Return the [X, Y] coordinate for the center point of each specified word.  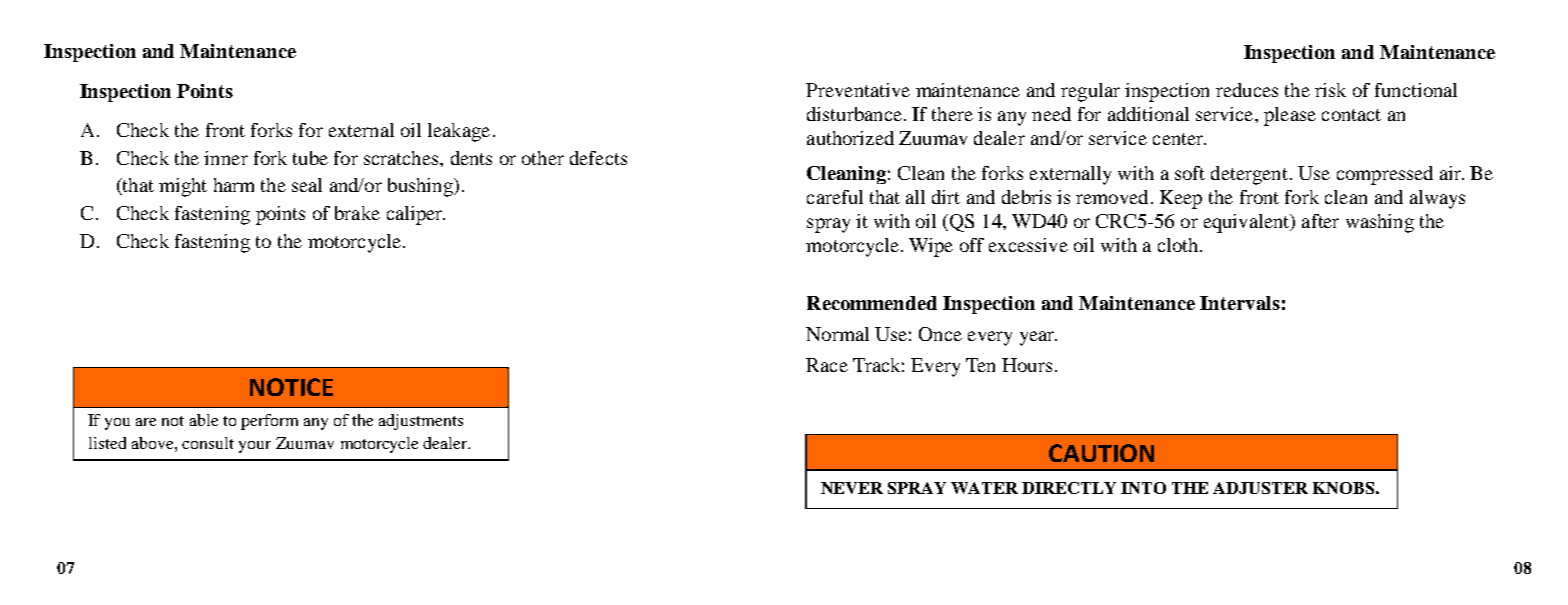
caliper [416, 215]
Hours [1027, 365]
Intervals [1240, 303]
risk [1330, 90]
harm [234, 185]
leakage [459, 132]
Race [827, 365]
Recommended [872, 303]
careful [835, 197]
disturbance [856, 114]
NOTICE [291, 387]
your [255, 447]
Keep [1181, 199]
